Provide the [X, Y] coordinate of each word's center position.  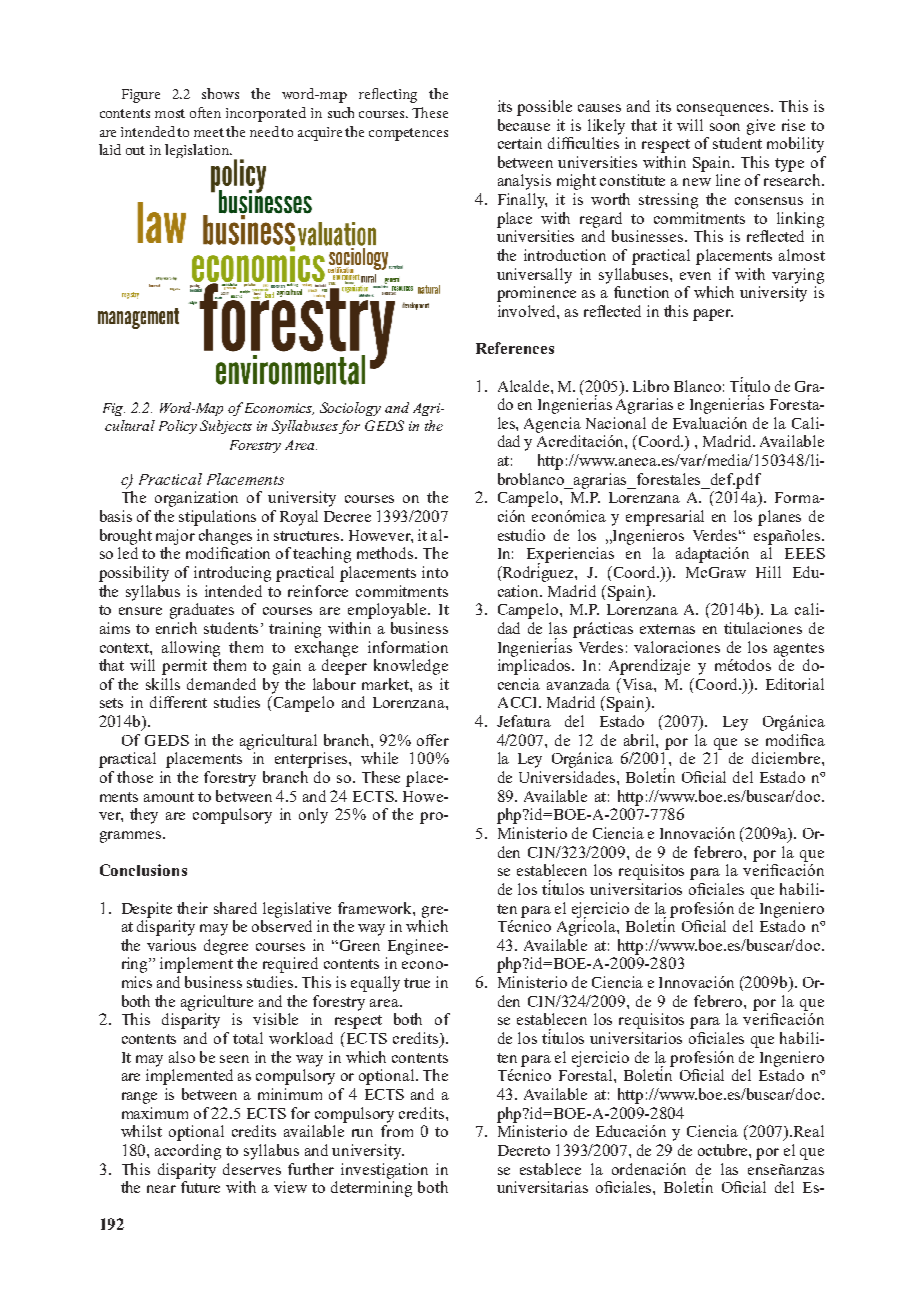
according [188, 1152]
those [135, 777]
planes [779, 518]
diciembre [787, 758]
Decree [347, 516]
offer [433, 740]
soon [725, 127]
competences [408, 134]
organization [196, 499]
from [397, 1131]
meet [209, 132]
